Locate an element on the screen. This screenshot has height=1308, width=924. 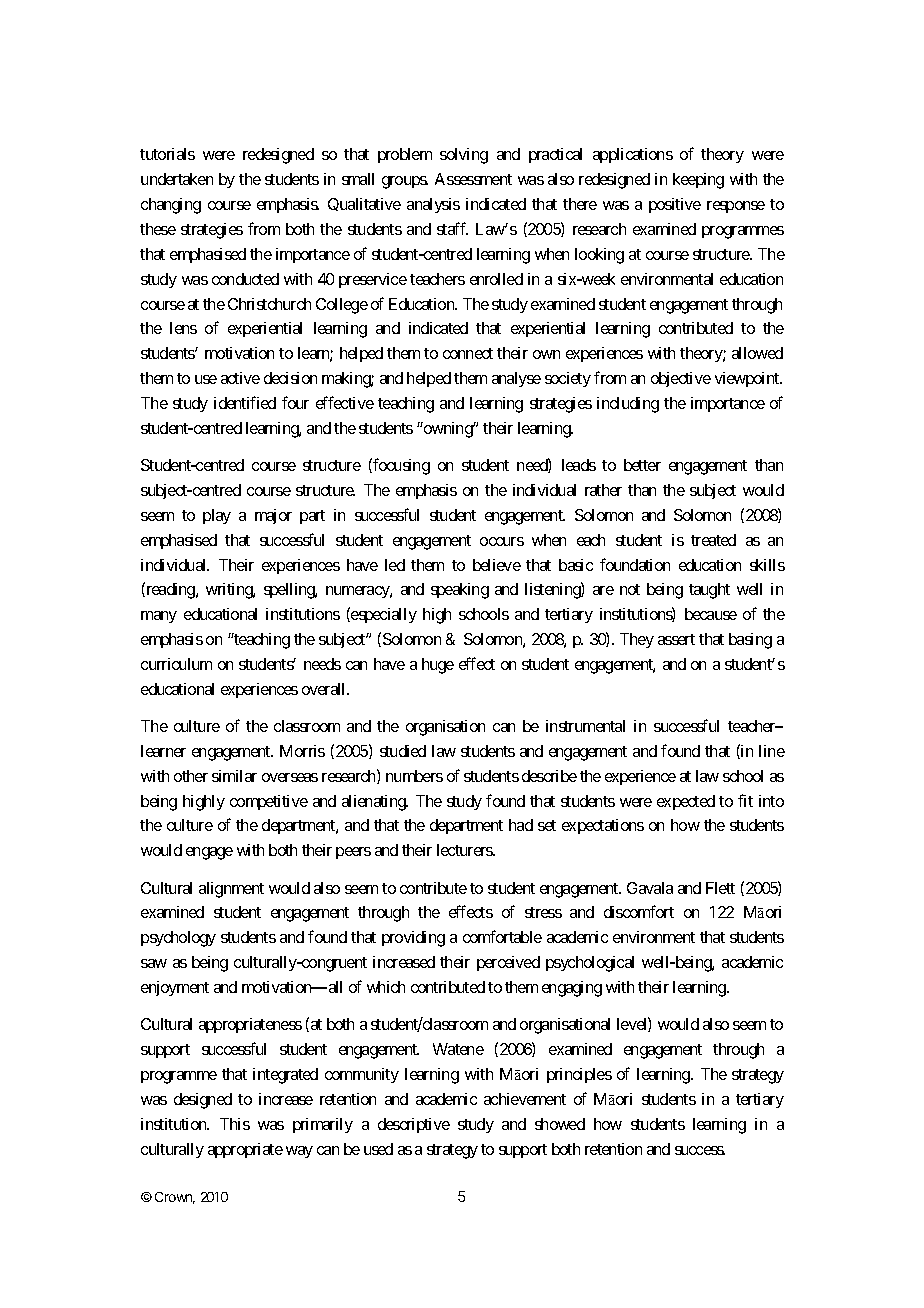
Assessment is located at coordinates (473, 179).
